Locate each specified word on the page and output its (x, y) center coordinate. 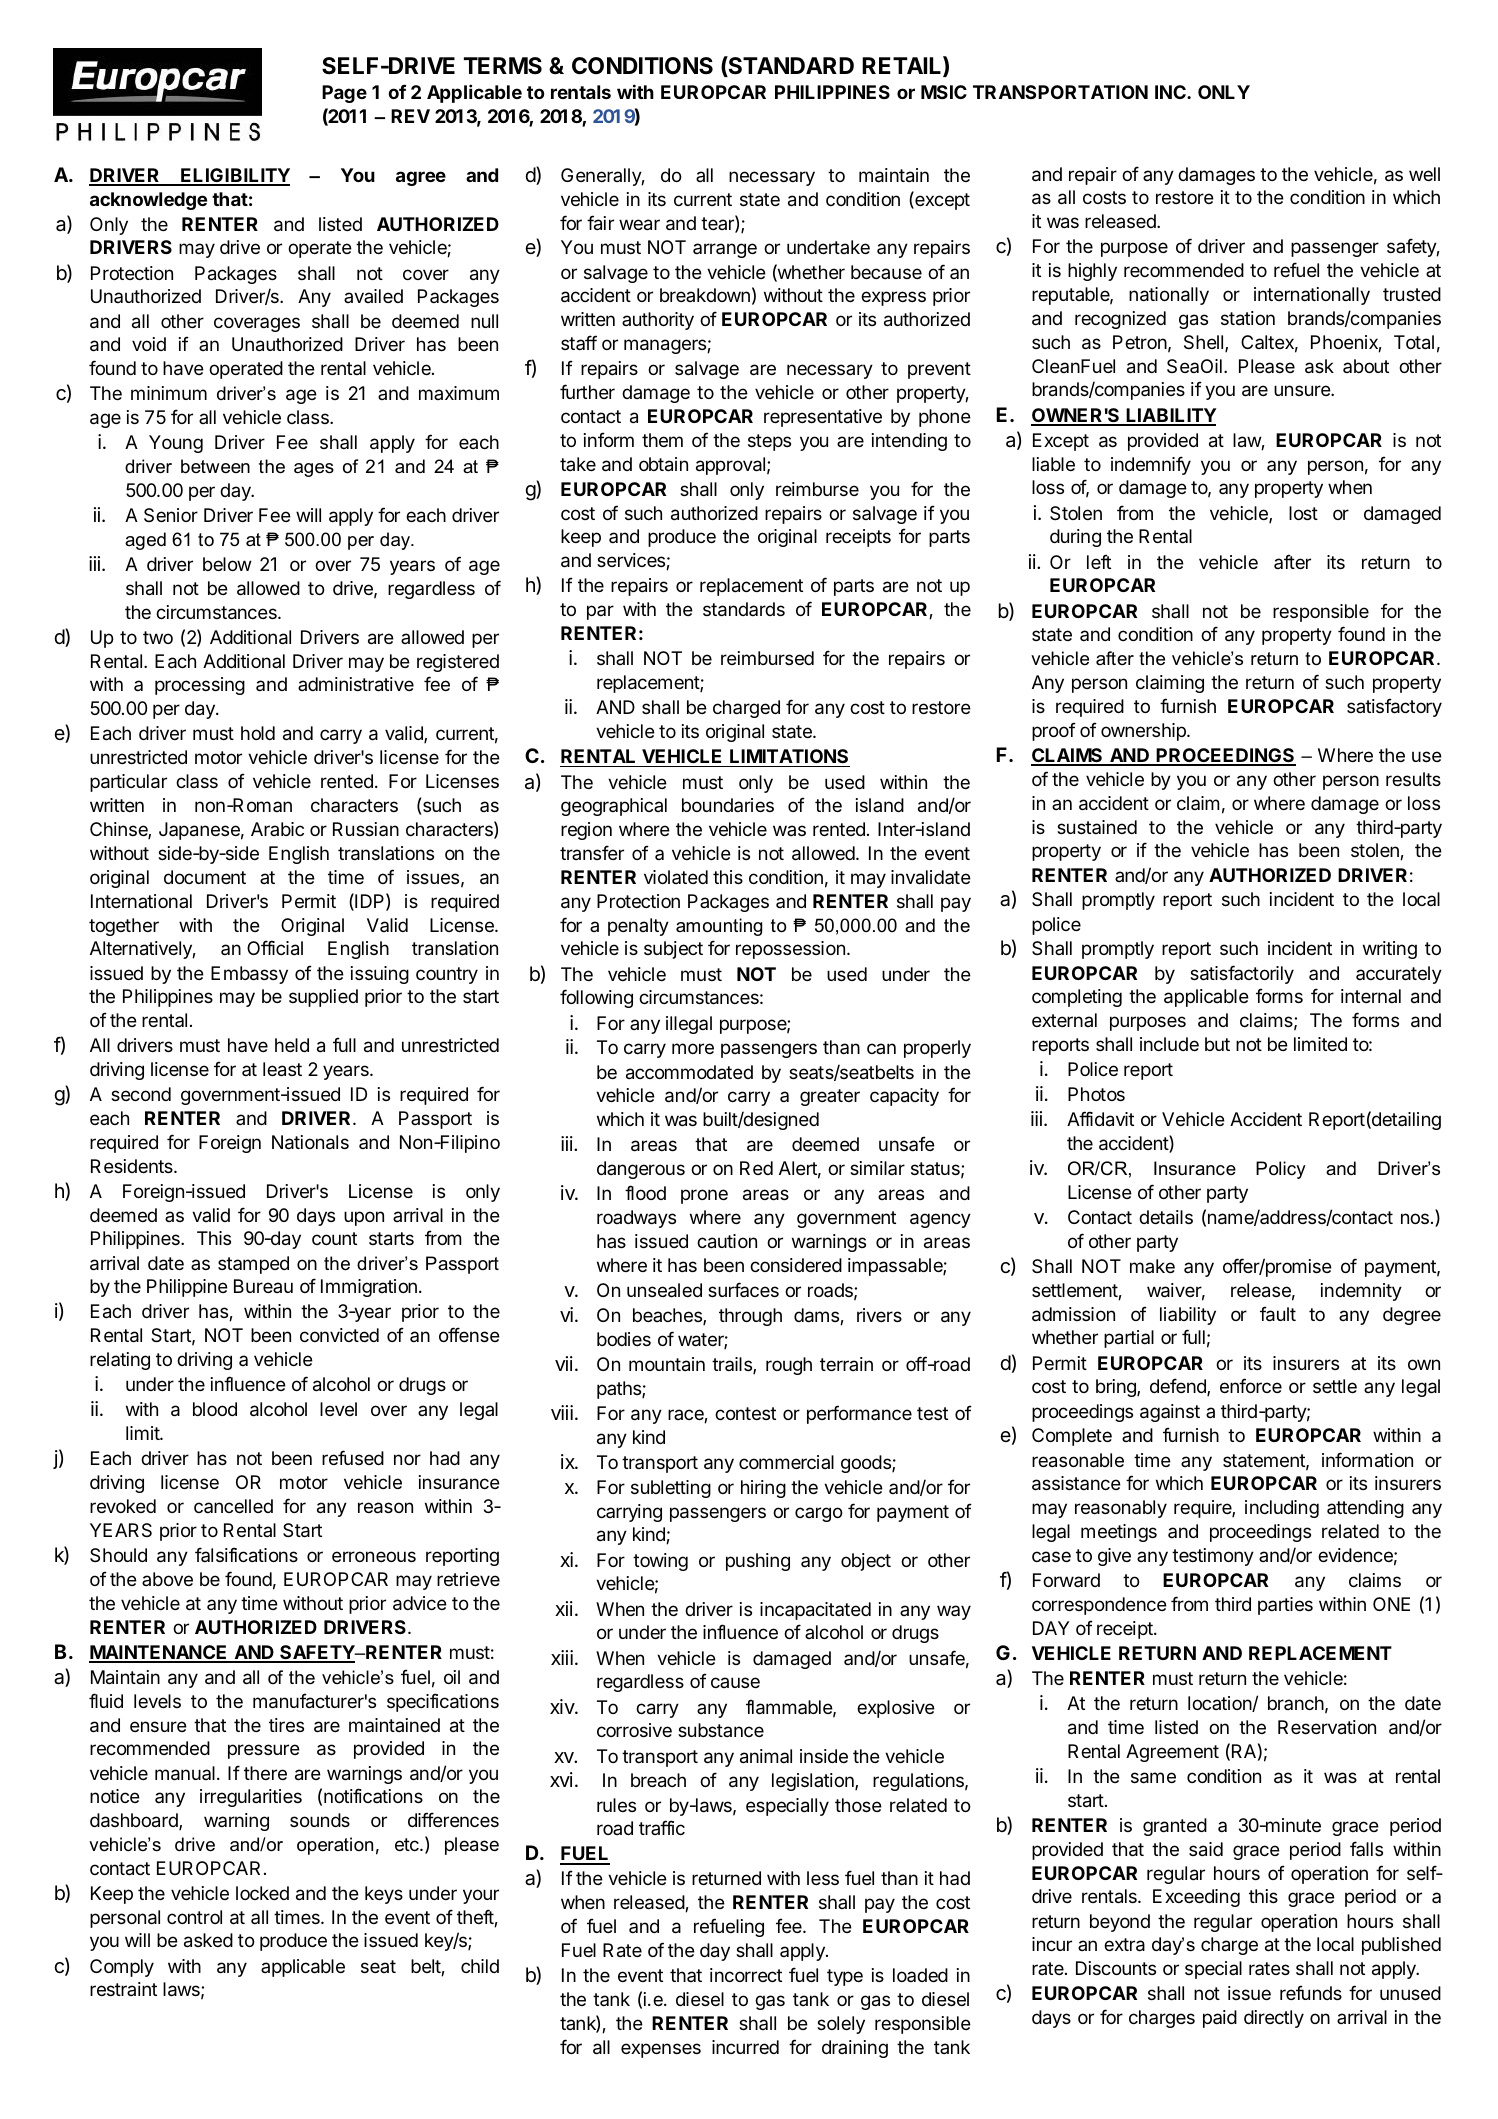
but (1217, 1044)
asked (208, 1940)
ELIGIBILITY (234, 176)
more (693, 1048)
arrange (725, 250)
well (1424, 174)
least (282, 1069)
